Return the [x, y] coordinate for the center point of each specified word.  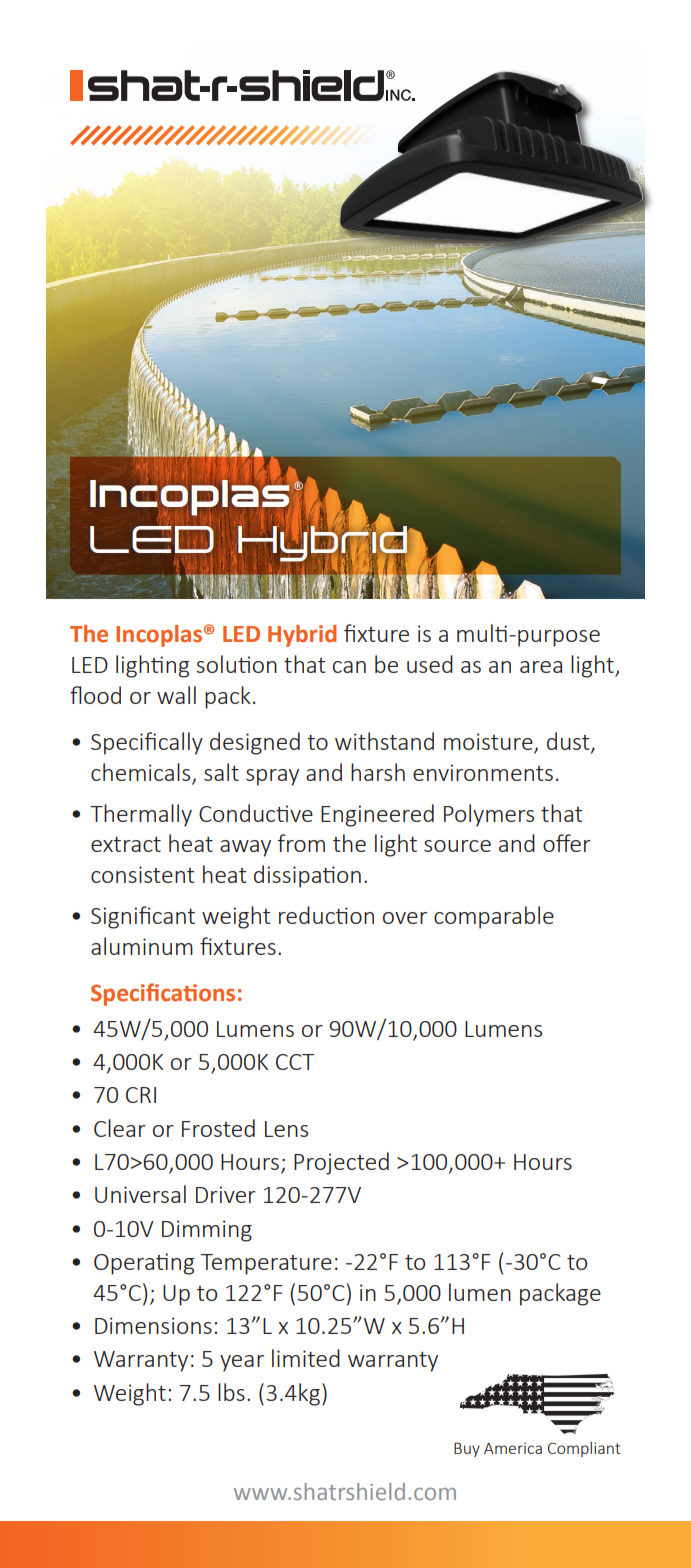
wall [176, 695]
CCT [295, 1062]
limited [306, 1358]
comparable [494, 917]
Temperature [266, 1264]
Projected [341, 1163]
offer [567, 843]
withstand [384, 741]
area [541, 667]
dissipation [307, 876]
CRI [141, 1095]
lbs [231, 1392]
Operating [144, 1264]
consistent [143, 874]
